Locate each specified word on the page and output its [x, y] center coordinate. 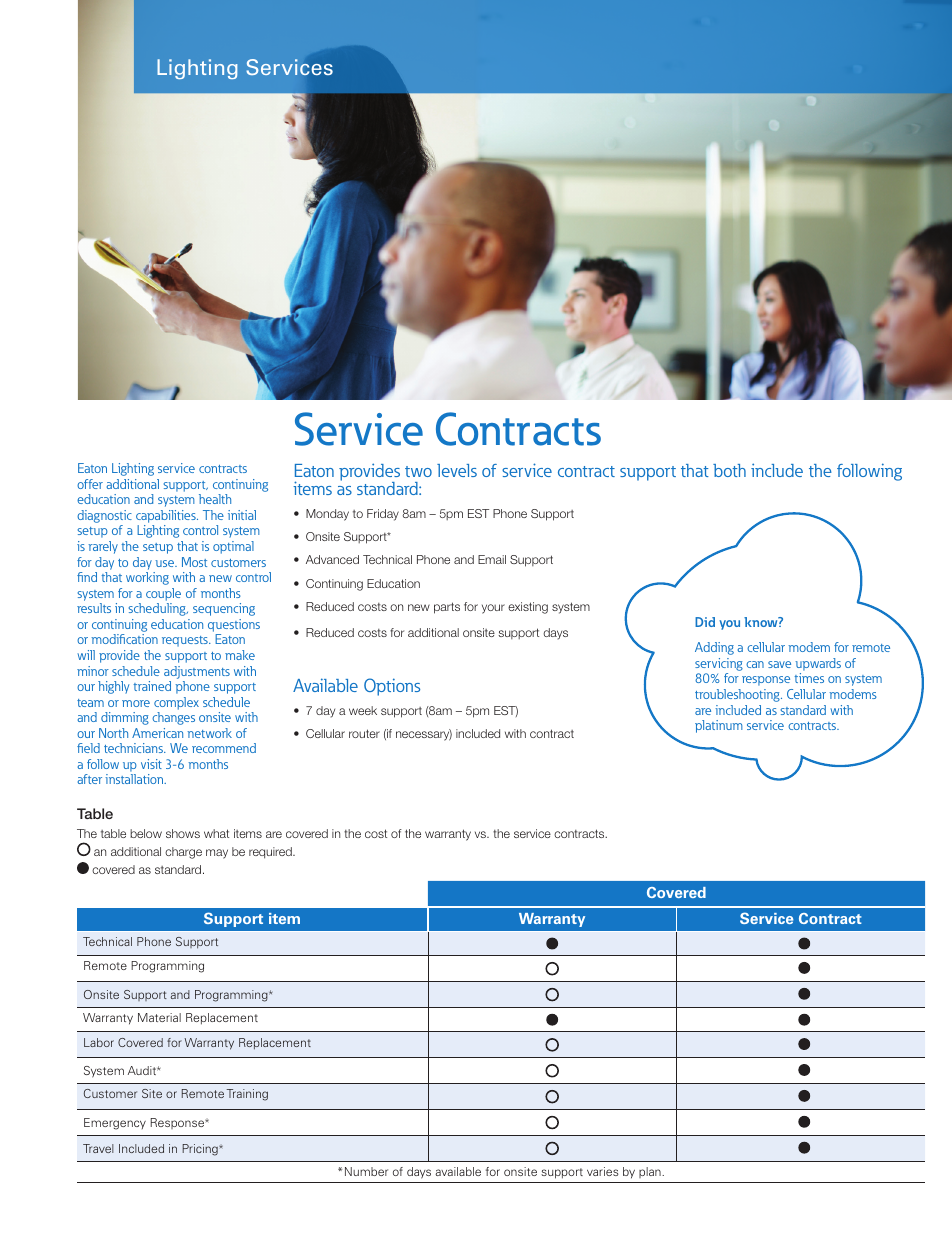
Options [392, 687]
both [729, 470]
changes [173, 718]
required [271, 853]
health [215, 499]
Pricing [201, 1150]
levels [457, 470]
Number [366, 1171]
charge [183, 853]
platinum [719, 726]
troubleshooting [738, 695]
